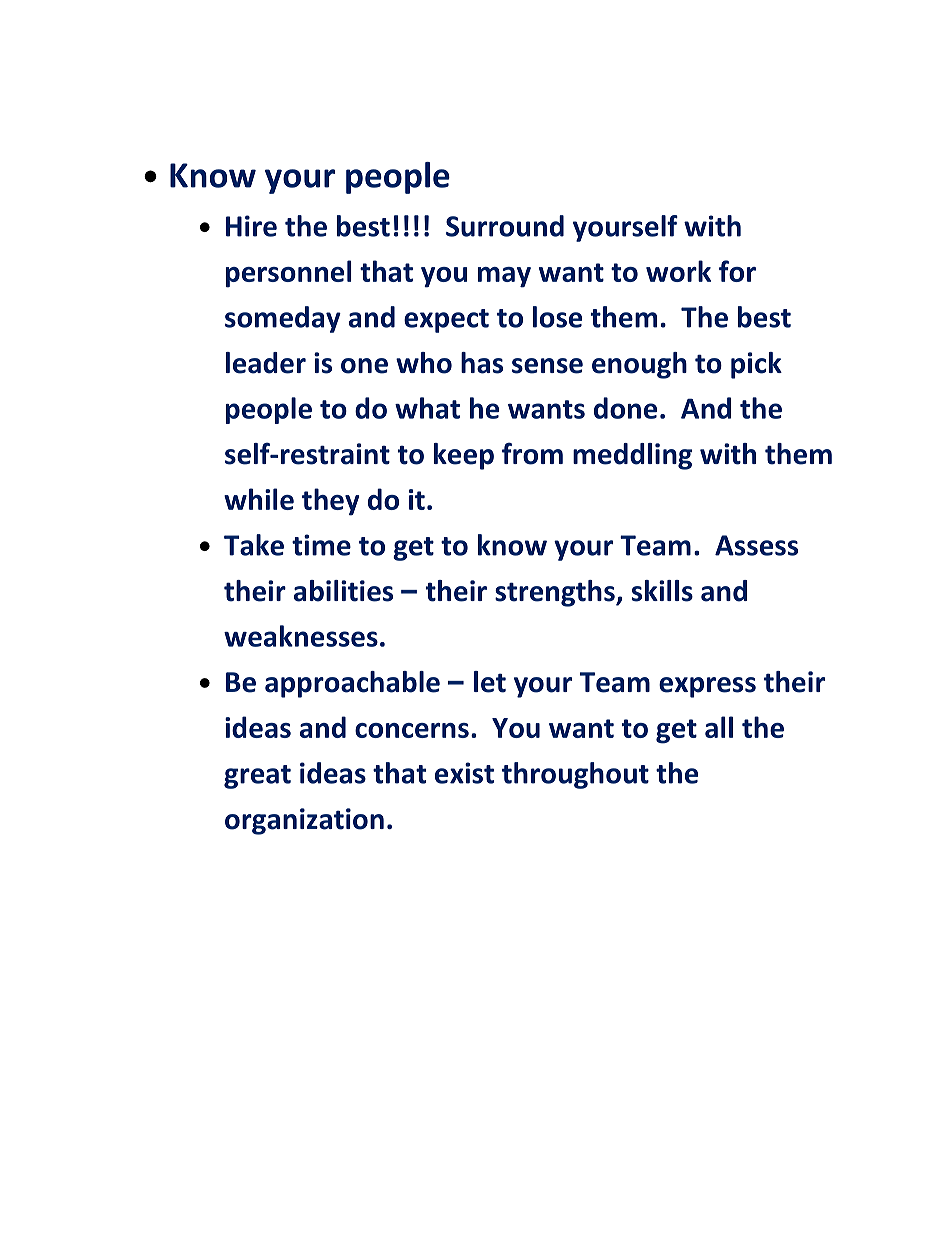 This screenshot has height=1233, width=952. I want to click on let, so click(490, 682).
